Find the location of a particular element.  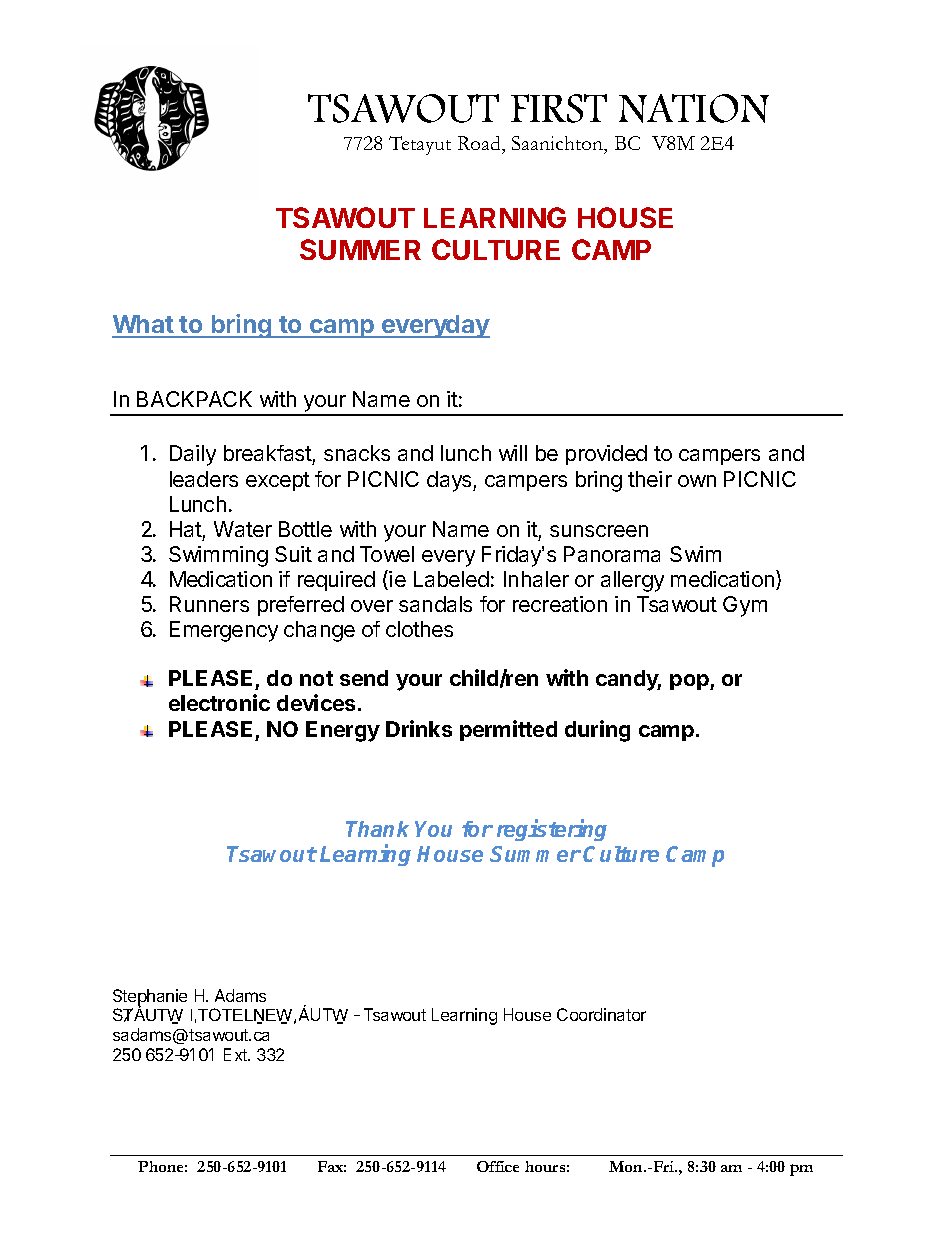

Coordinator is located at coordinates (601, 1014).
